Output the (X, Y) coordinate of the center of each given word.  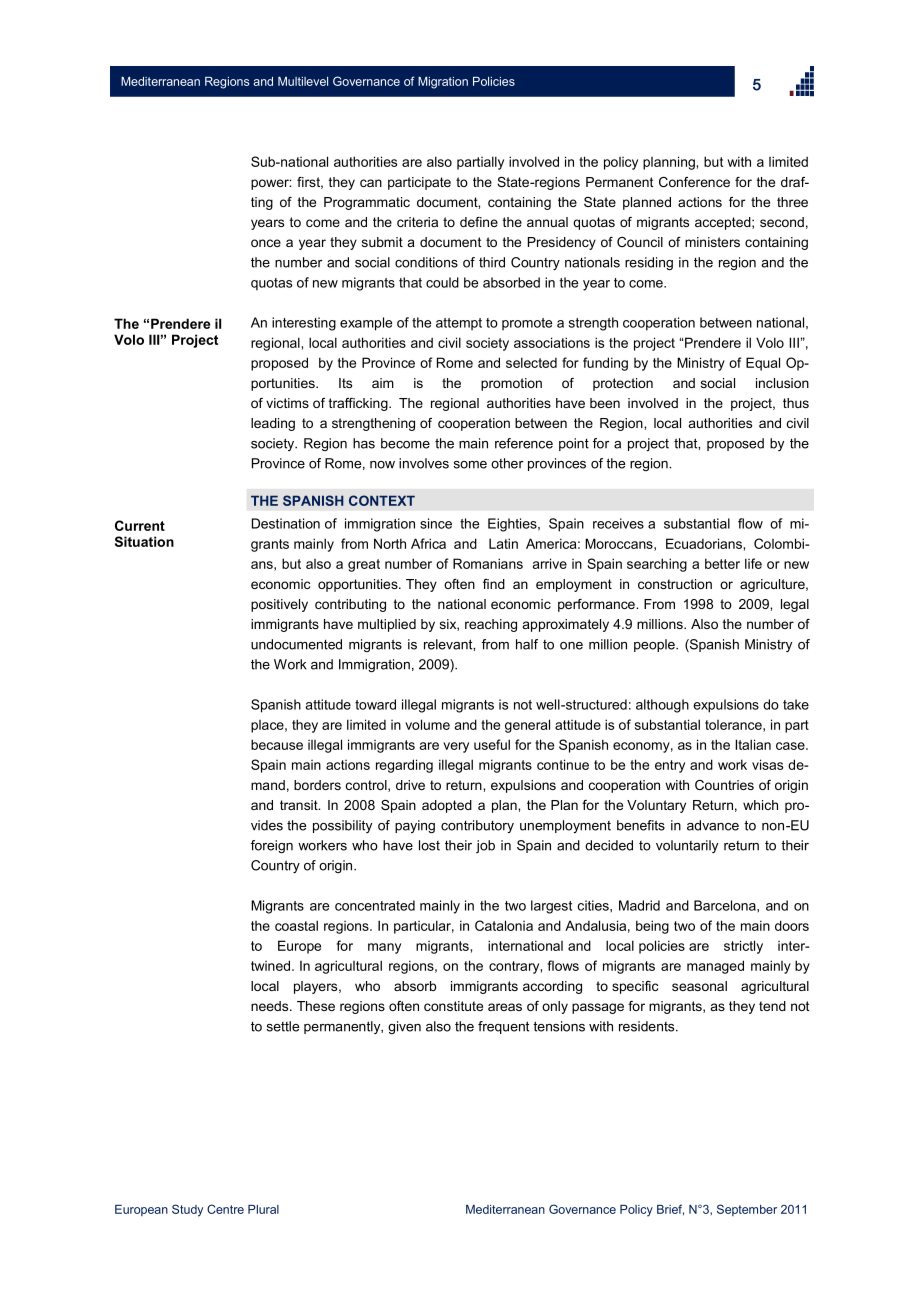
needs (271, 1006)
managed (715, 967)
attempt (459, 324)
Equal (763, 364)
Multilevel (303, 81)
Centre (225, 1209)
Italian (753, 744)
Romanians (488, 563)
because (277, 744)
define (479, 222)
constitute (453, 1006)
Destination (286, 523)
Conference (694, 182)
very (456, 747)
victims (287, 403)
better (722, 563)
